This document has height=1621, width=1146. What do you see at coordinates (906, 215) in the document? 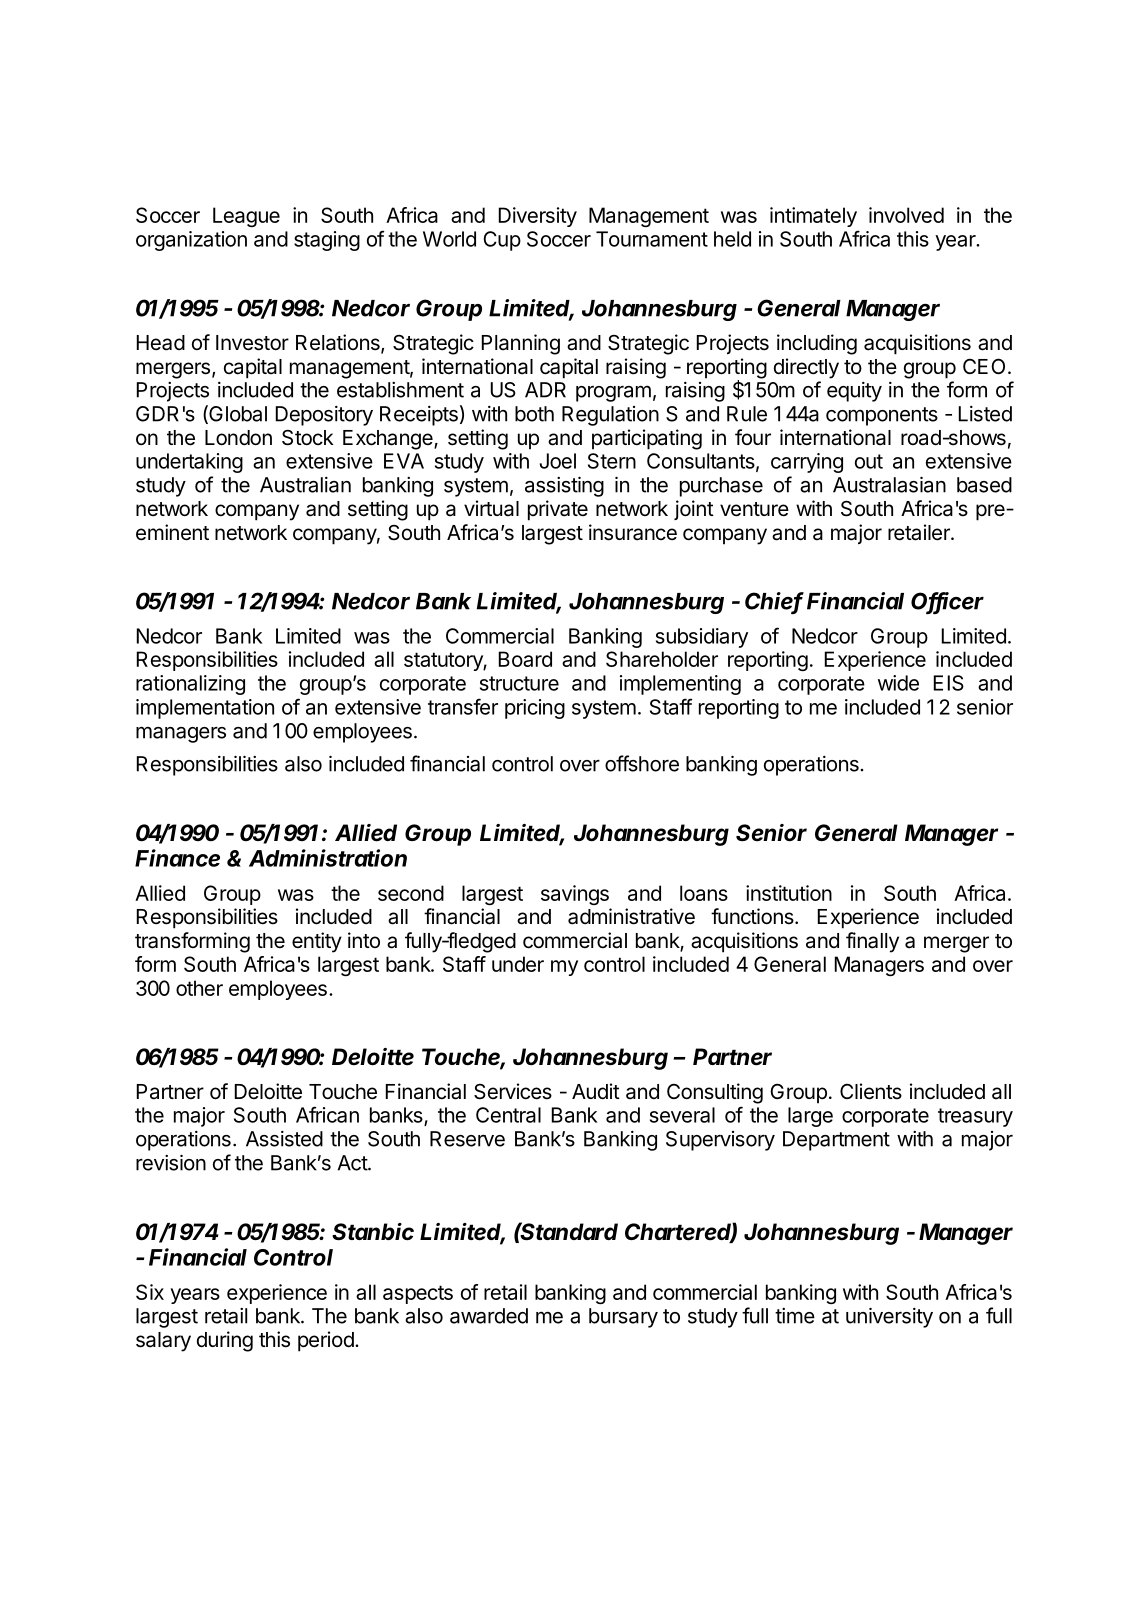
I see `involved` at bounding box center [906, 215].
